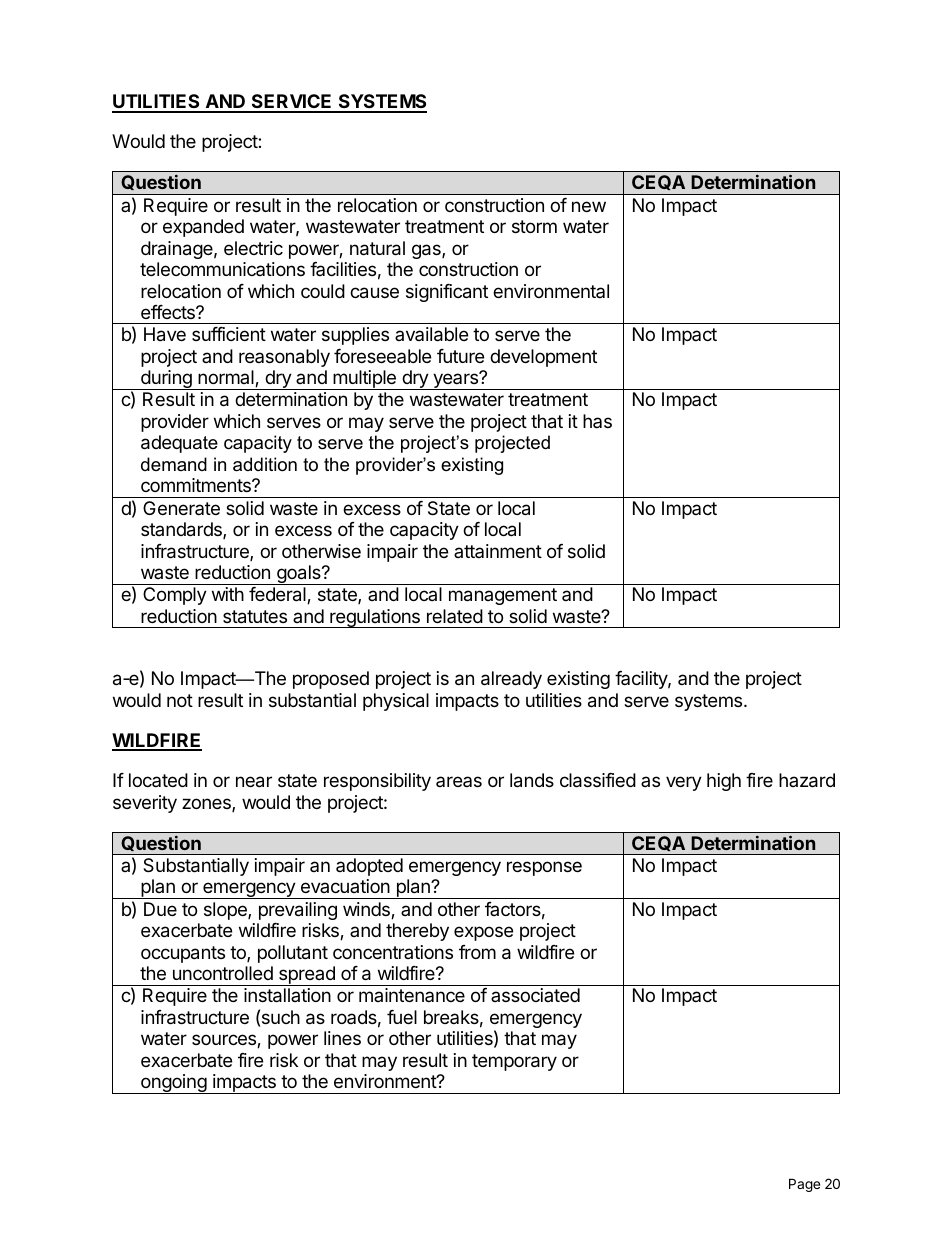  What do you see at coordinates (173, 1084) in the image?
I see `ongoing` at bounding box center [173, 1084].
